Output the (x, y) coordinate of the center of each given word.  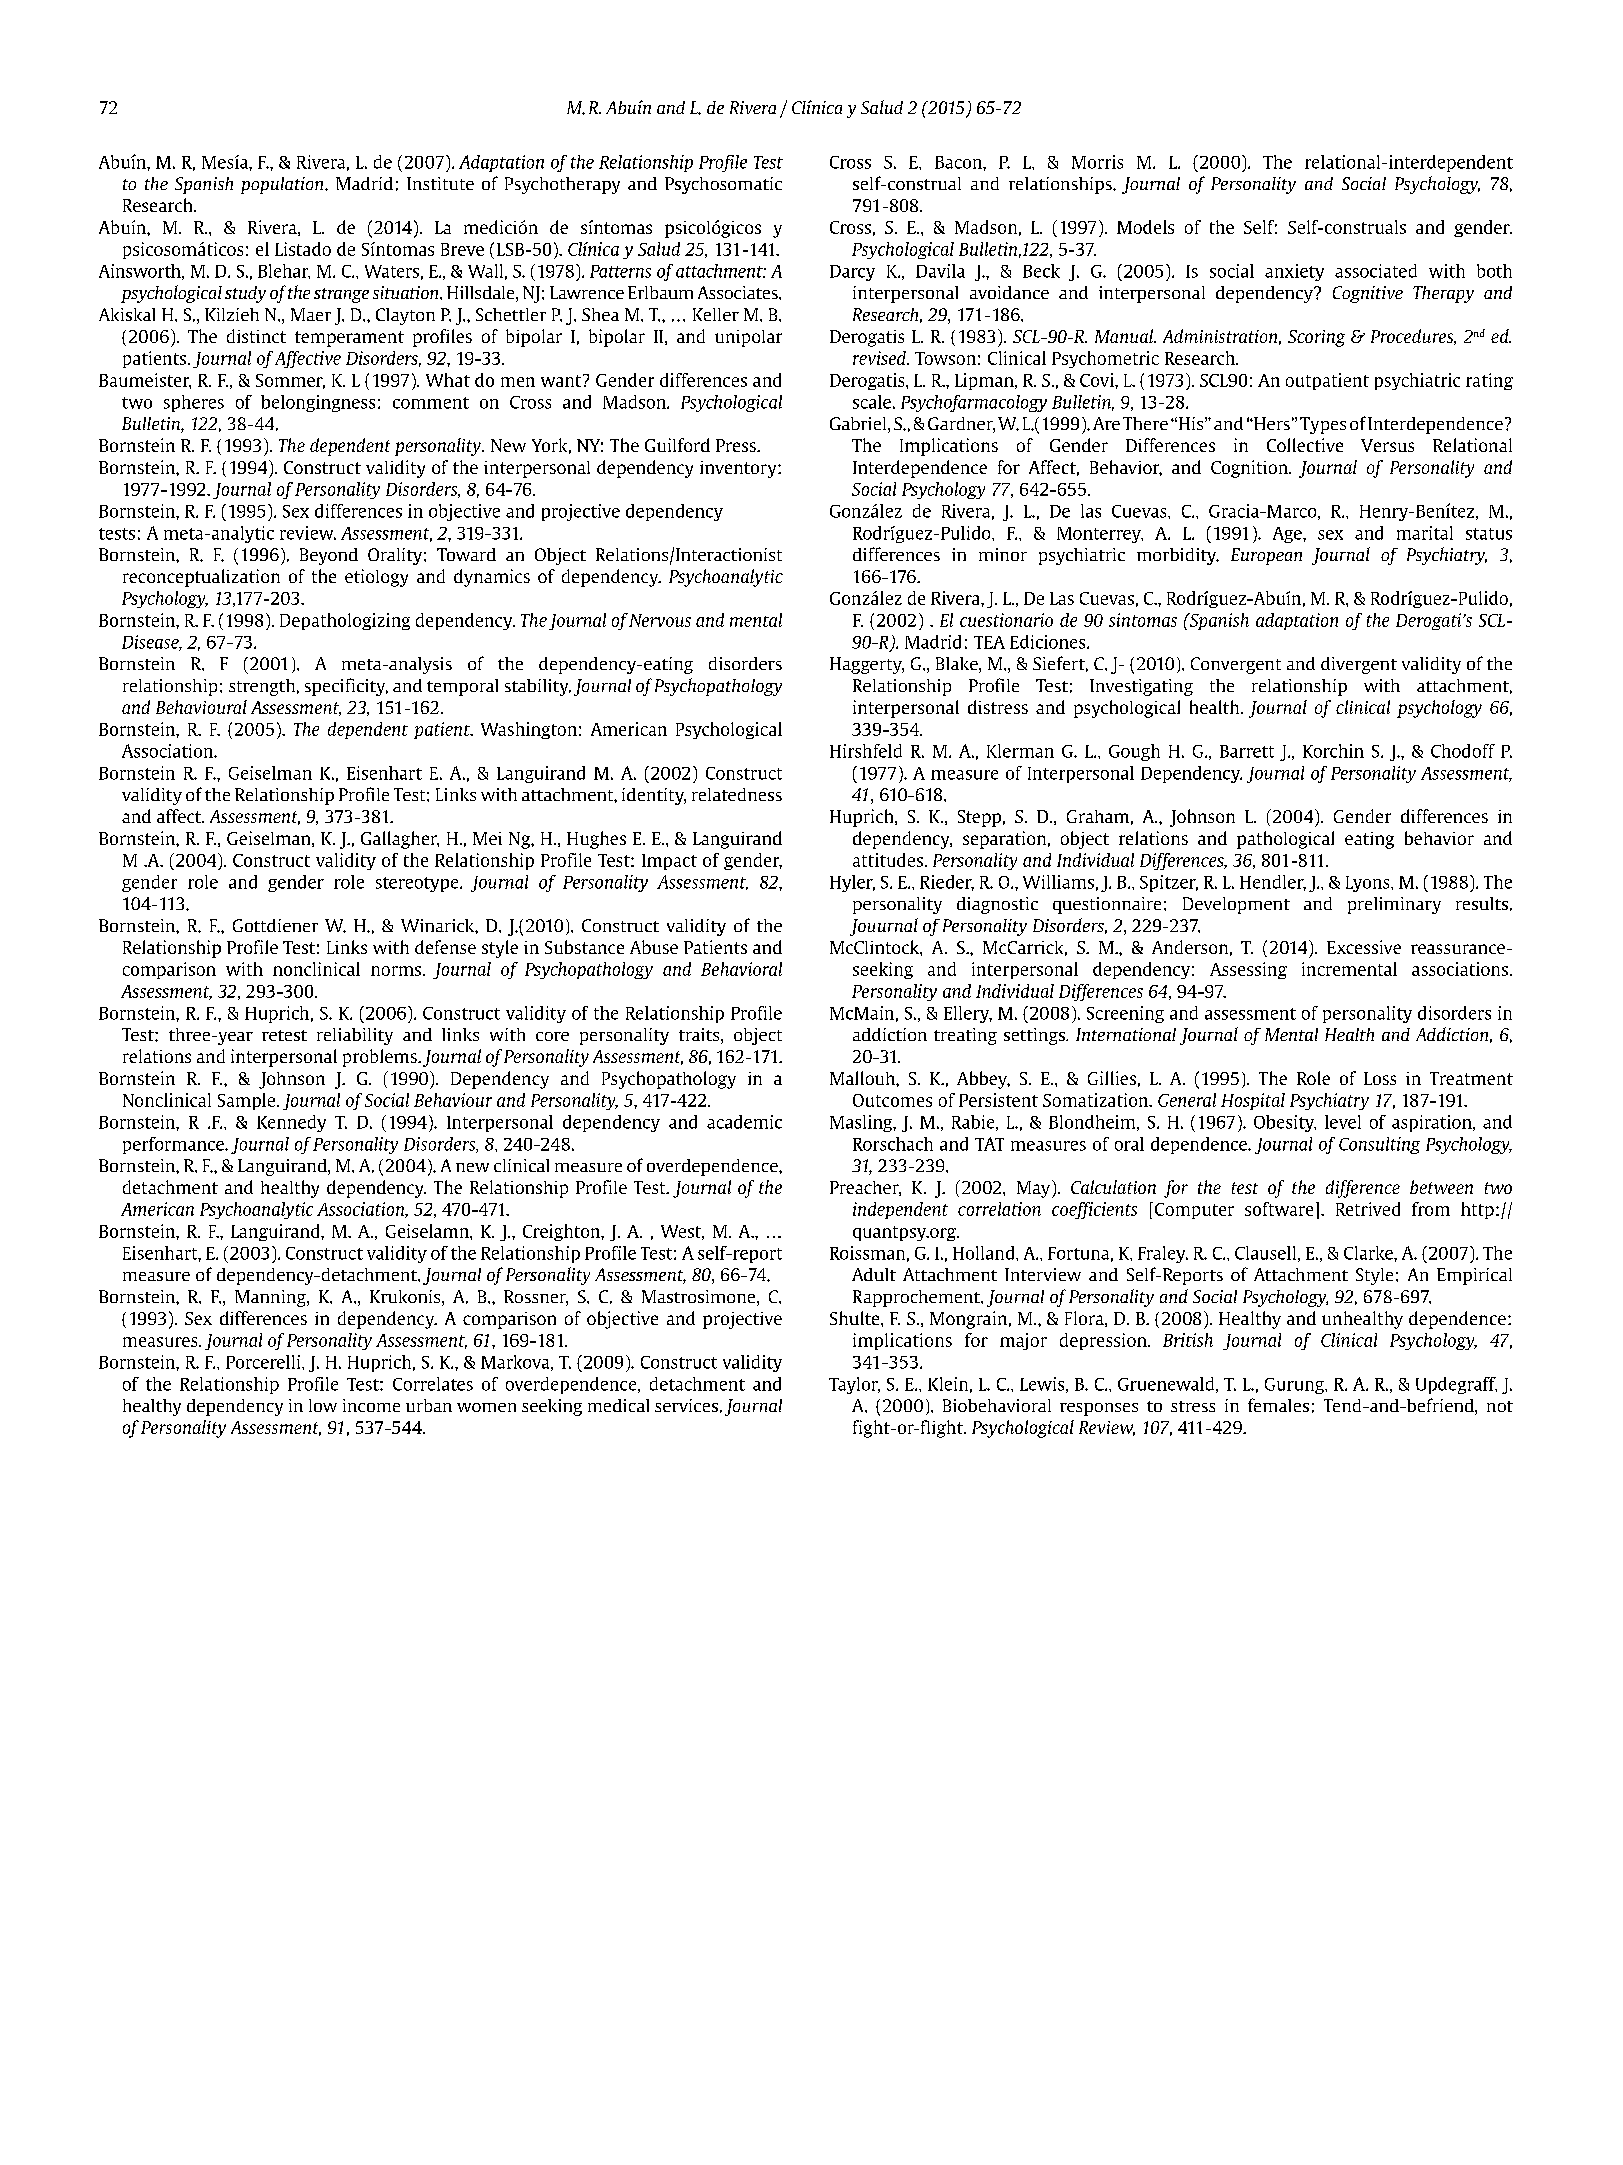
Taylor (854, 1385)
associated (1376, 271)
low (323, 1405)
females (1278, 1405)
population (283, 185)
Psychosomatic (723, 185)
